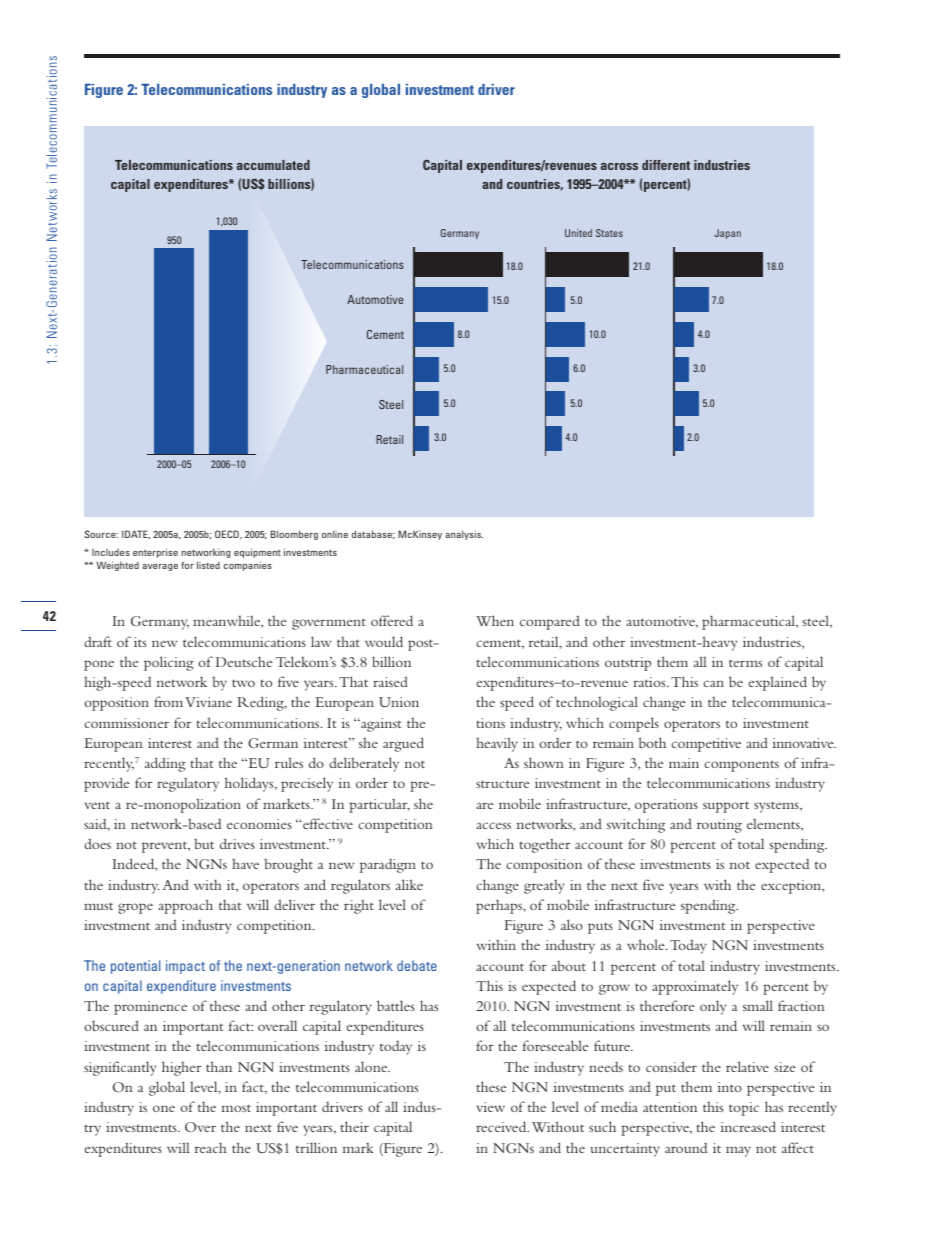  What do you see at coordinates (727, 234) in the page?
I see `Japan` at bounding box center [727, 234].
